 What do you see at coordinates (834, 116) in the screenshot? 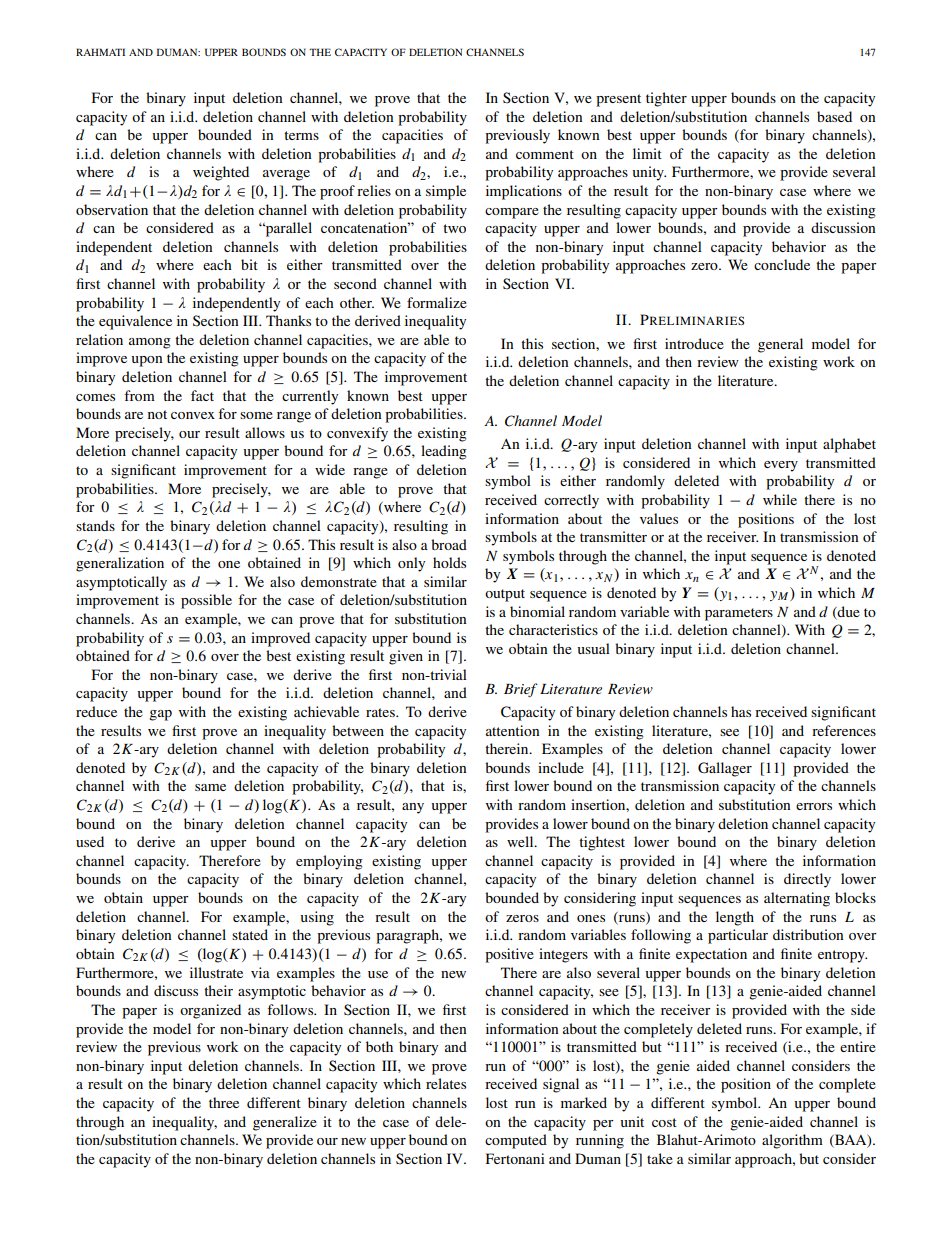
I see `based` at bounding box center [834, 116].
